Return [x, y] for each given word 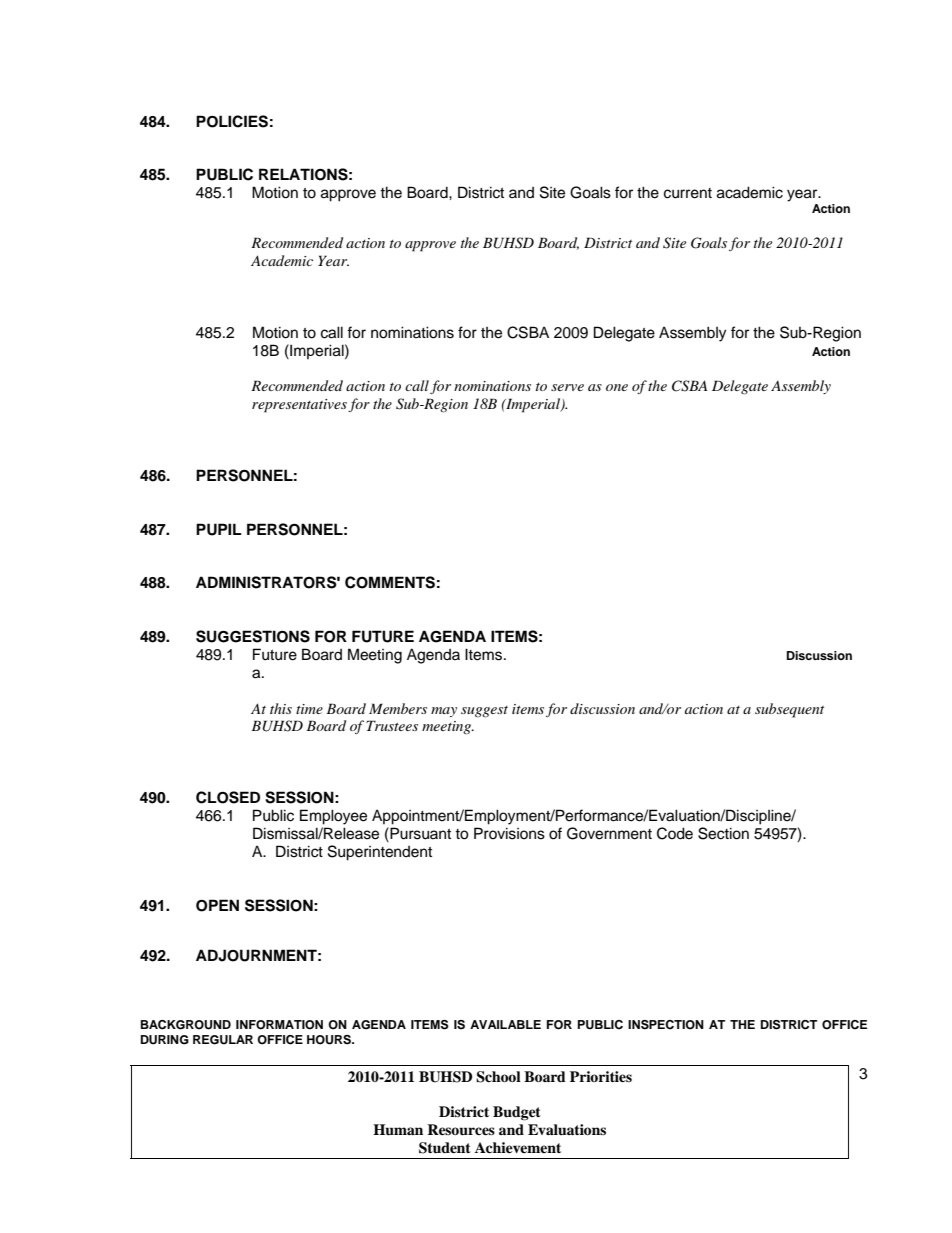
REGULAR [223, 1040]
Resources [461, 1130]
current [688, 193]
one [617, 387]
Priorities [601, 1076]
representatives [299, 406]
